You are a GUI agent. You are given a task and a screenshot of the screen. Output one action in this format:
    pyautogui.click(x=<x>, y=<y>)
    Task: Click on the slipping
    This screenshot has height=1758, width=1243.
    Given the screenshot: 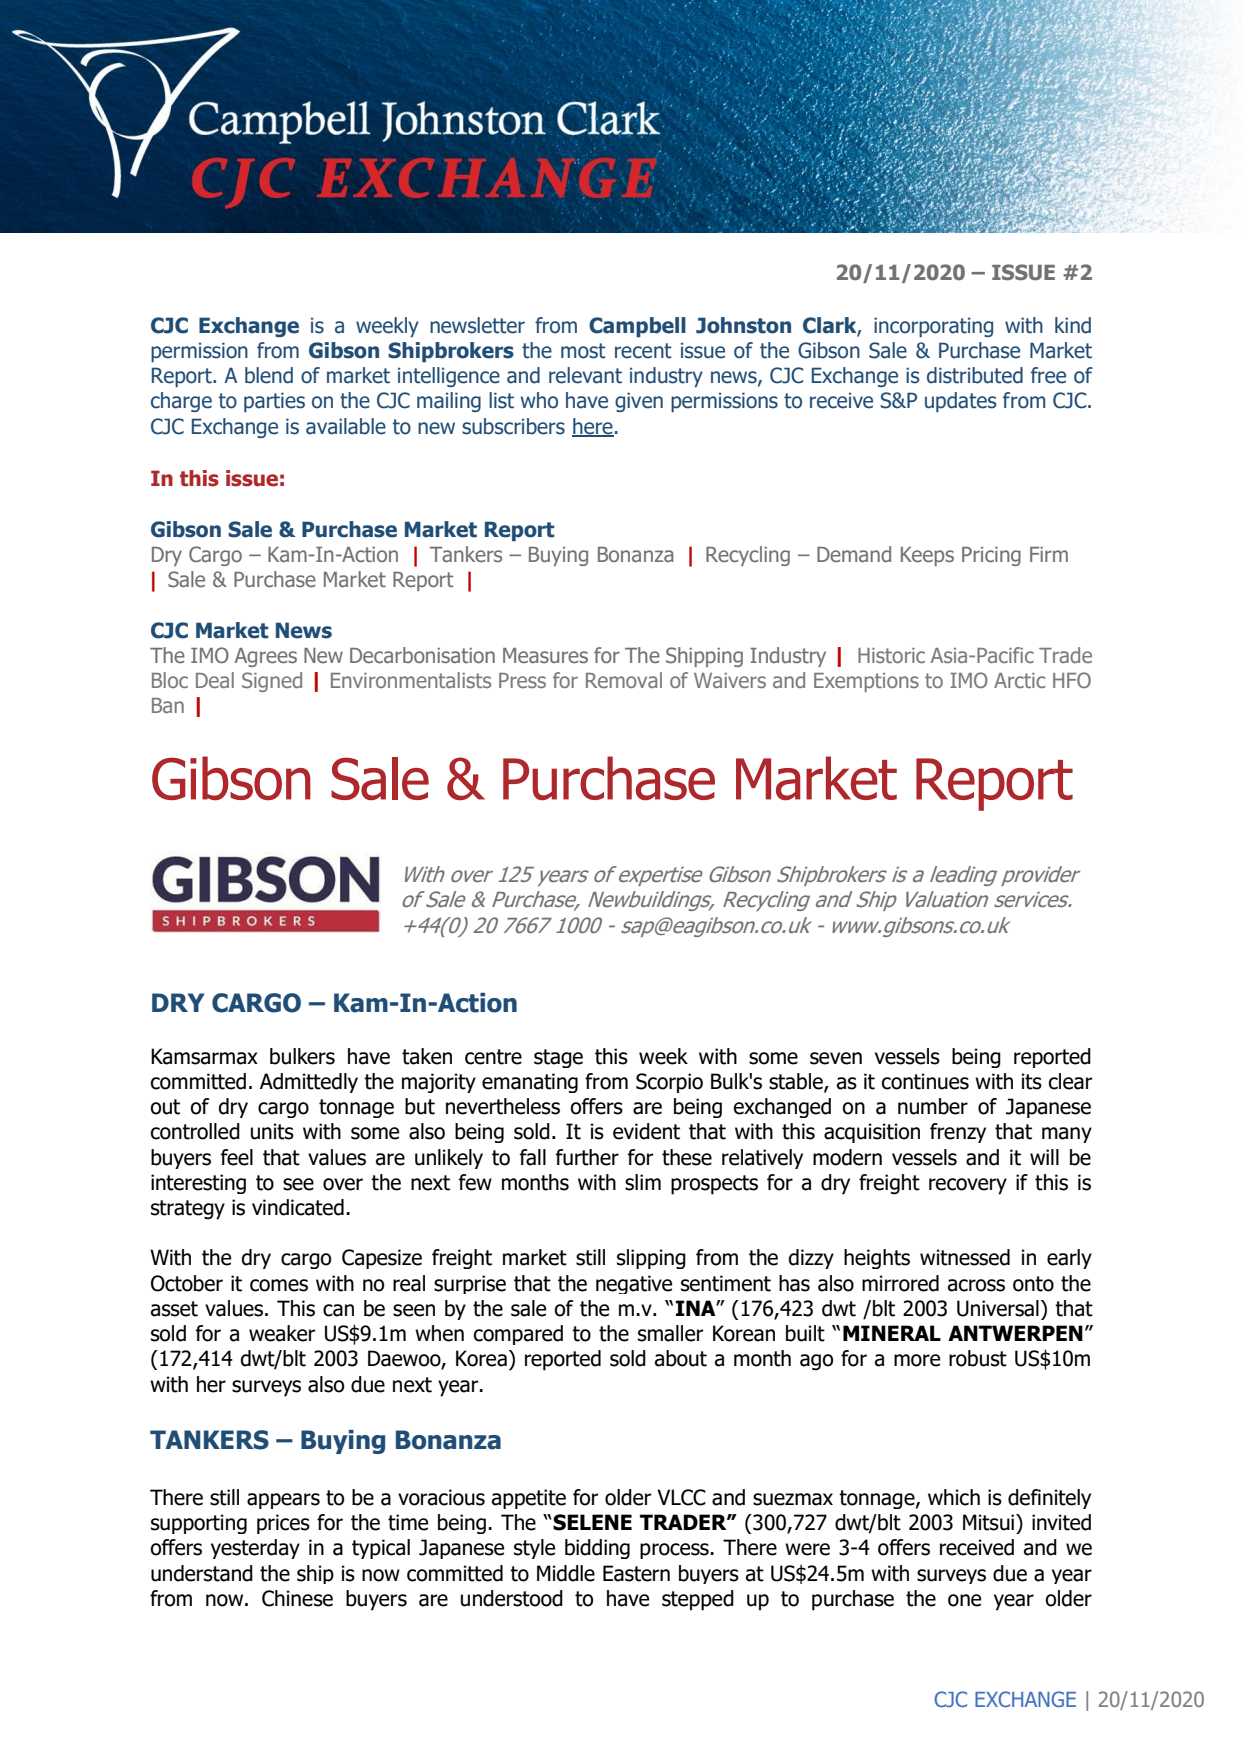 What is the action you would take?
    pyautogui.click(x=651, y=1259)
